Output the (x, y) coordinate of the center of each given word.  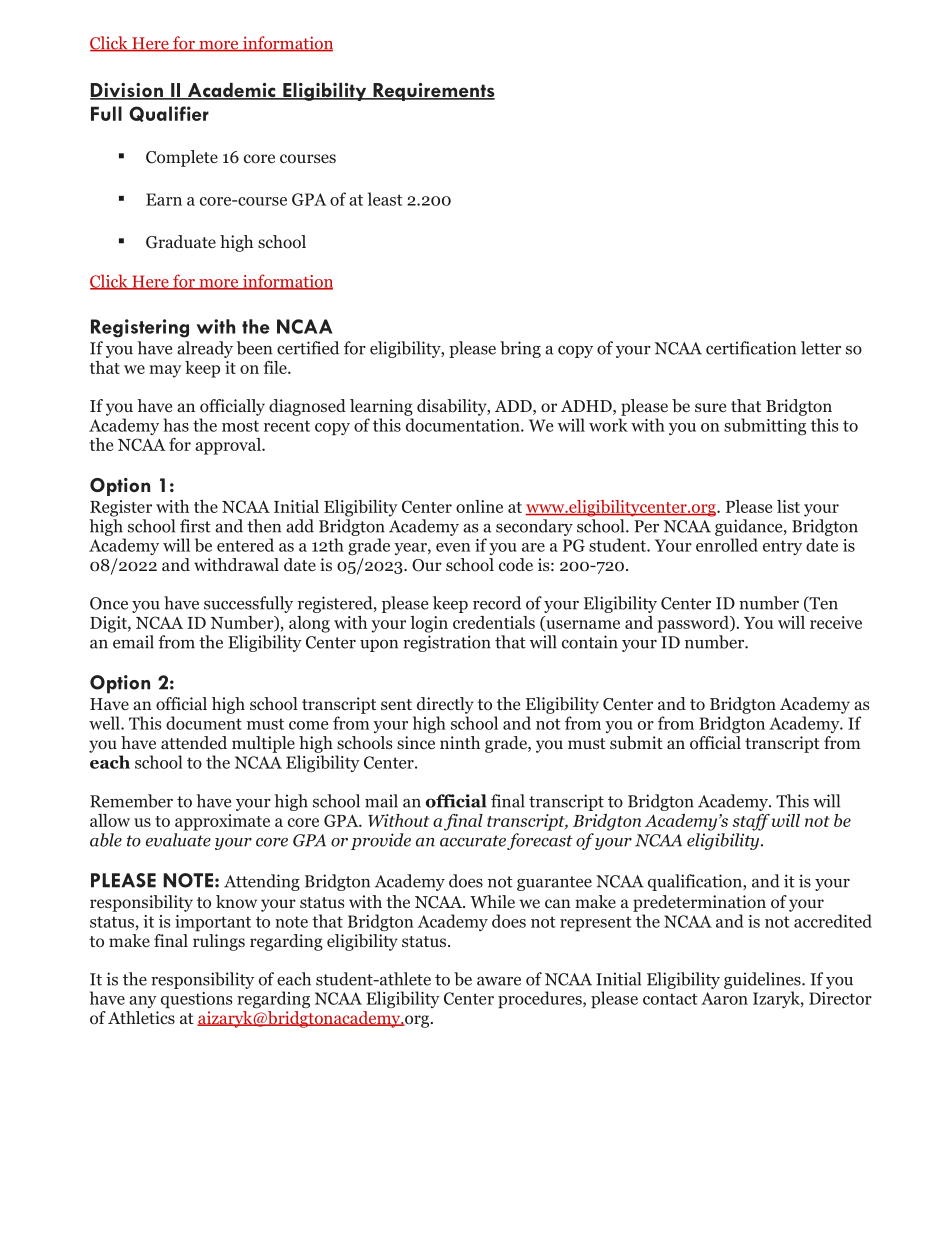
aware (499, 981)
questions (196, 1000)
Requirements (433, 92)
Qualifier (169, 114)
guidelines (763, 980)
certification (751, 348)
